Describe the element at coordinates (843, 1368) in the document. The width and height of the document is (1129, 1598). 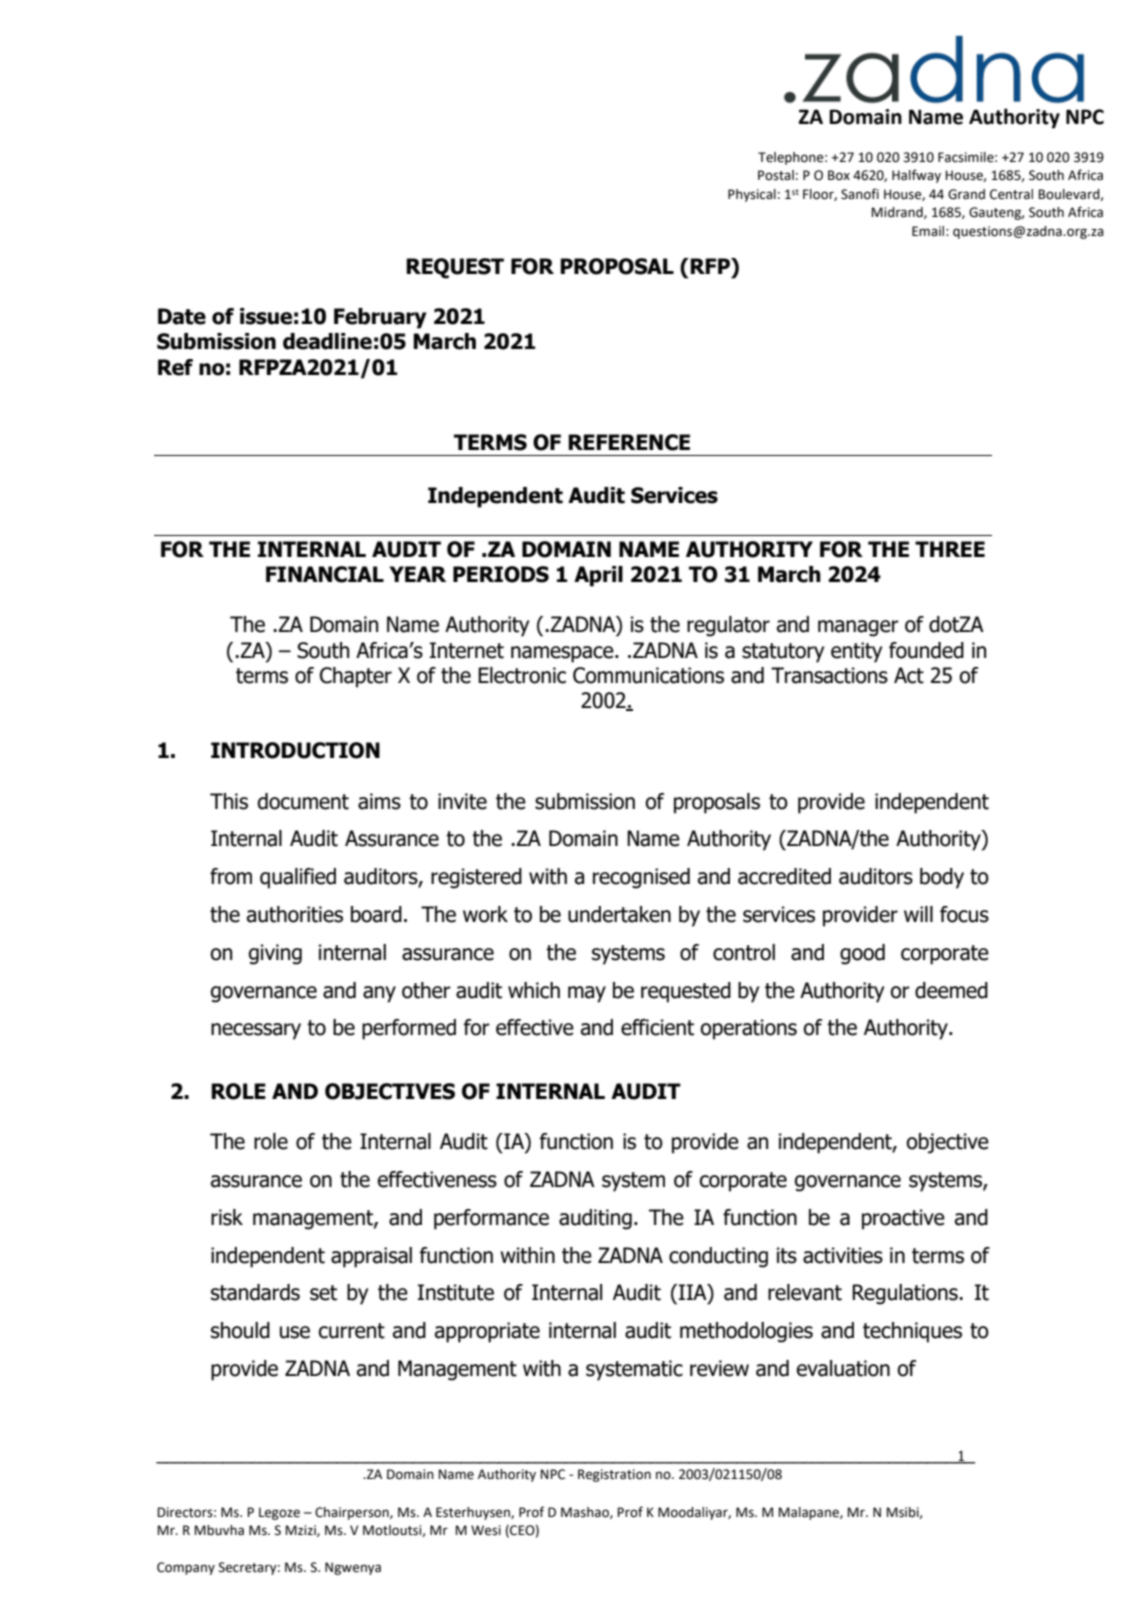
I see `evaluation` at that location.
